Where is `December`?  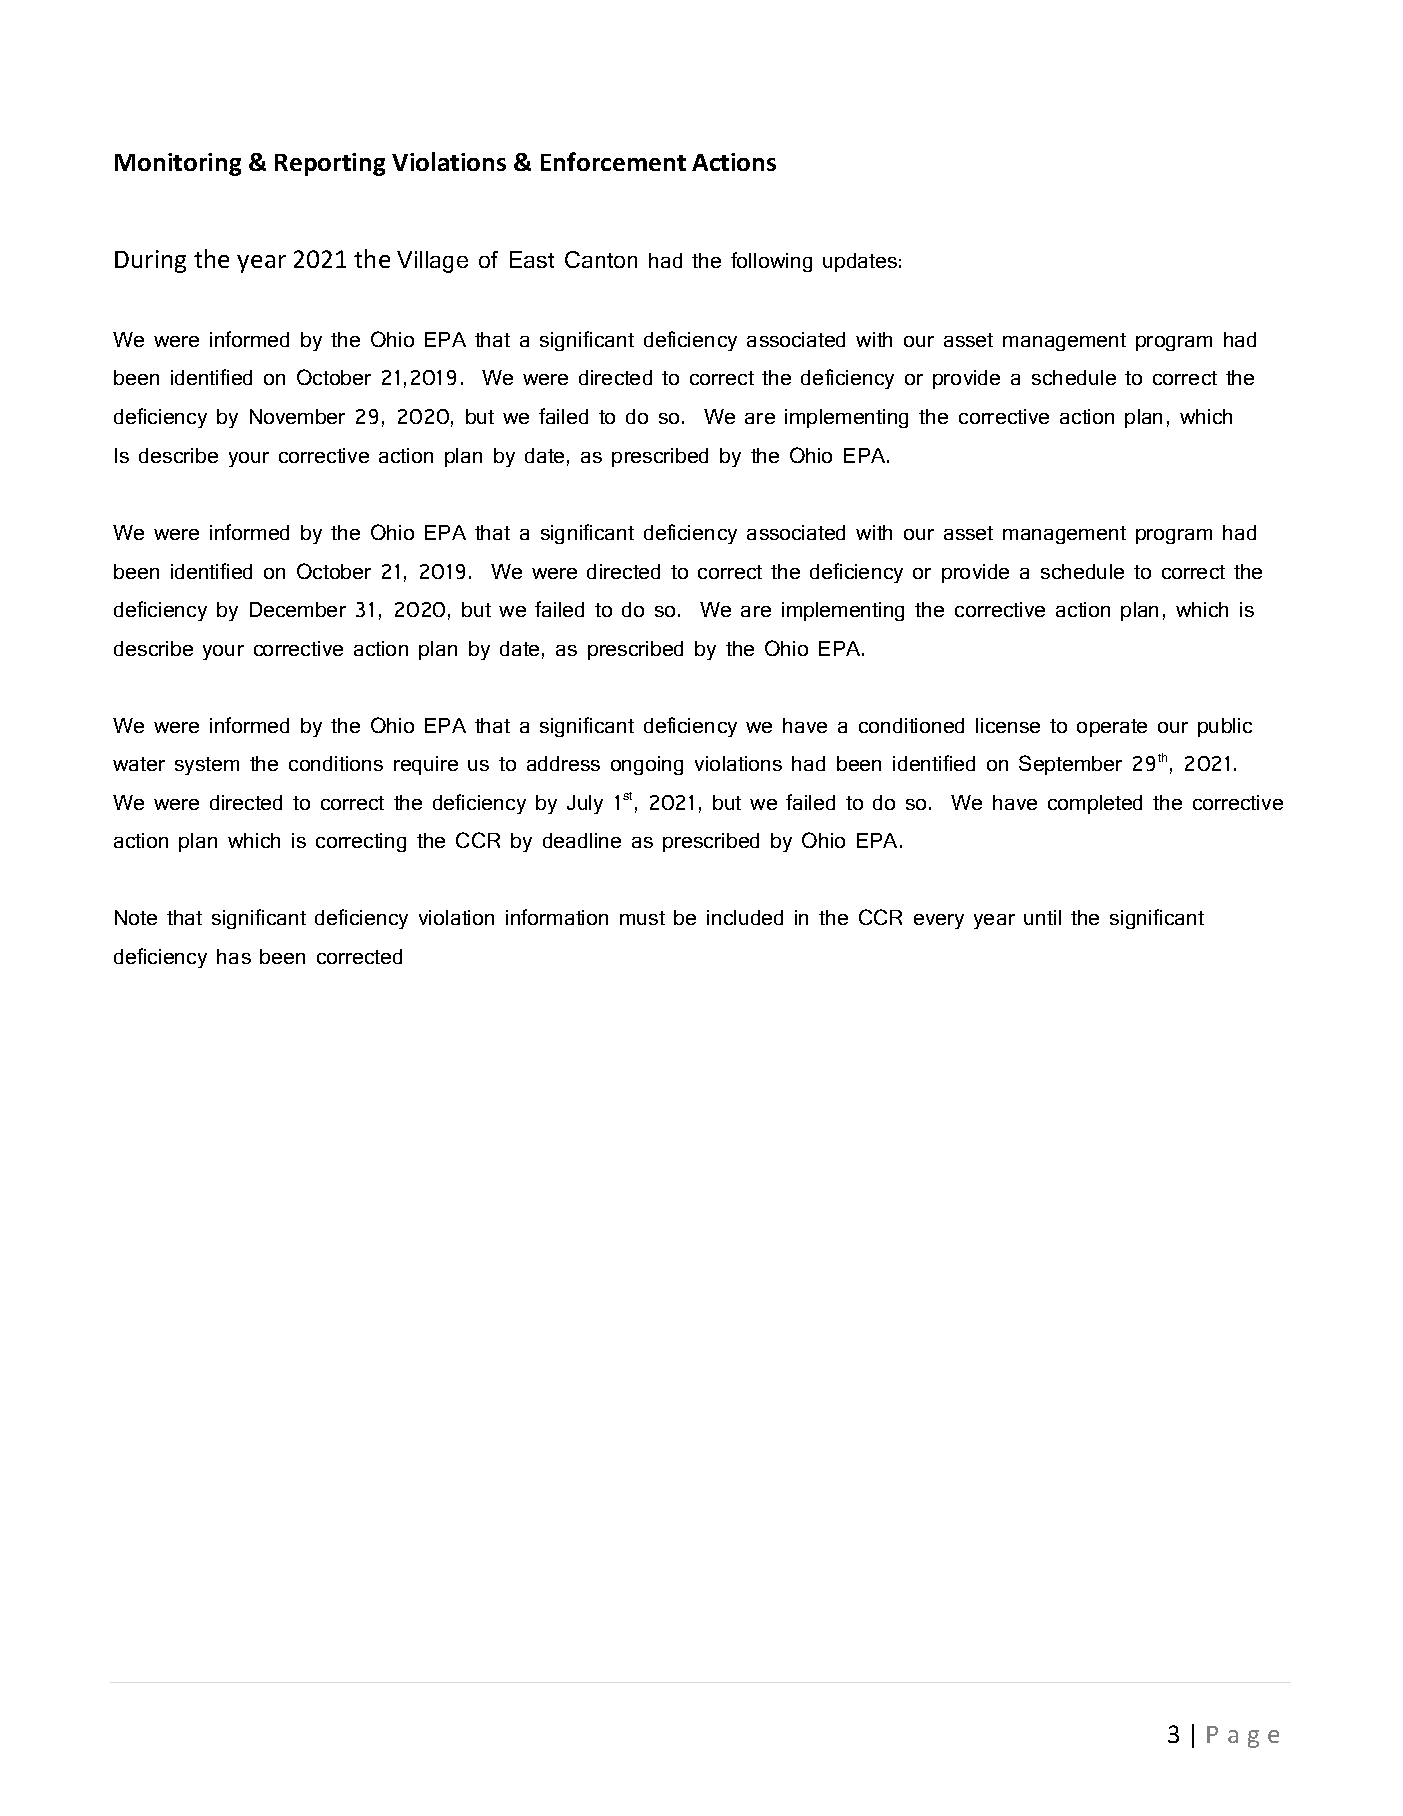 December is located at coordinates (298, 609).
